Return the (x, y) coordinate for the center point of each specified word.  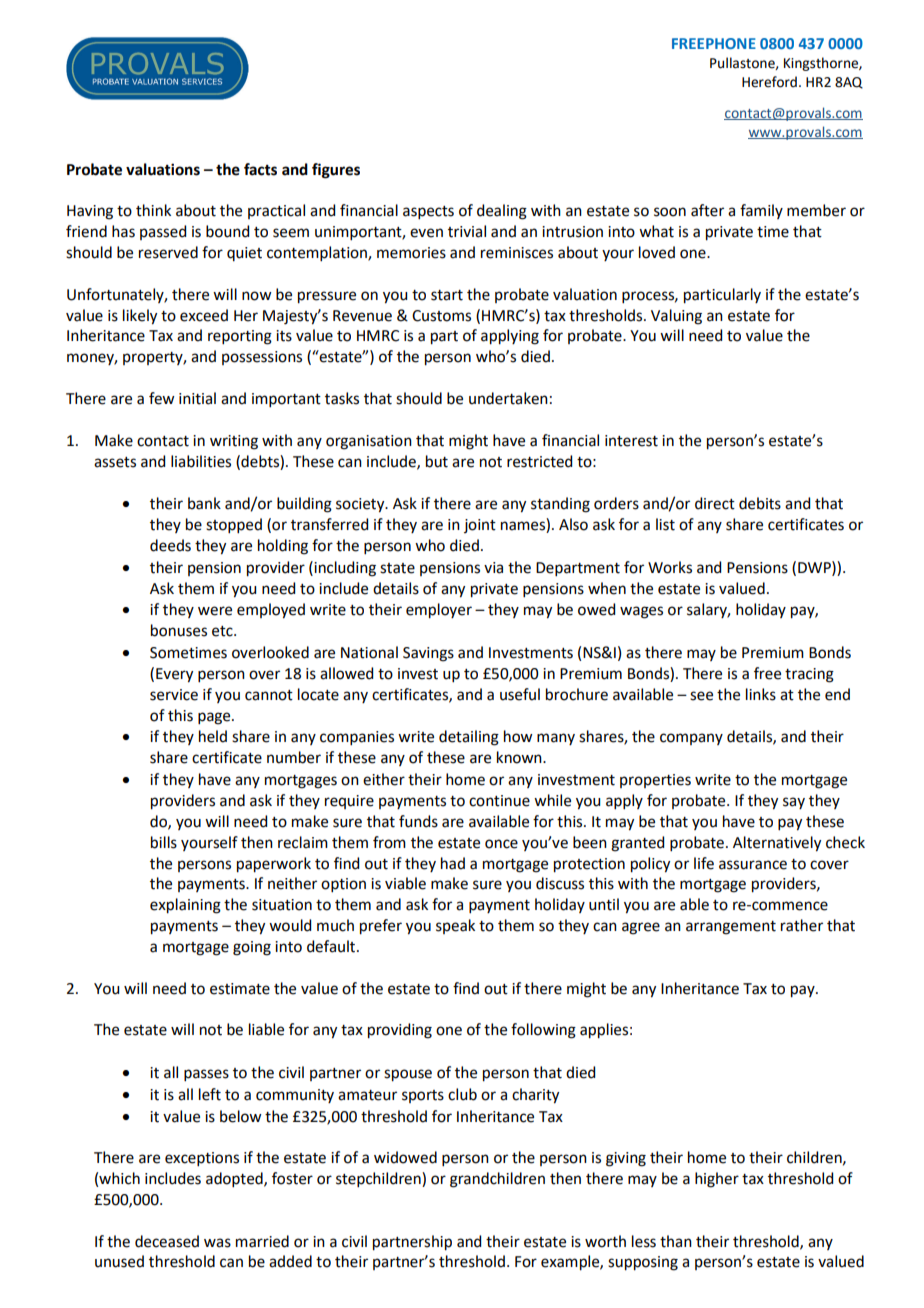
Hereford (769, 82)
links (761, 694)
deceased (167, 1241)
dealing (502, 212)
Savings (428, 654)
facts (260, 169)
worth (605, 1241)
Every (174, 675)
